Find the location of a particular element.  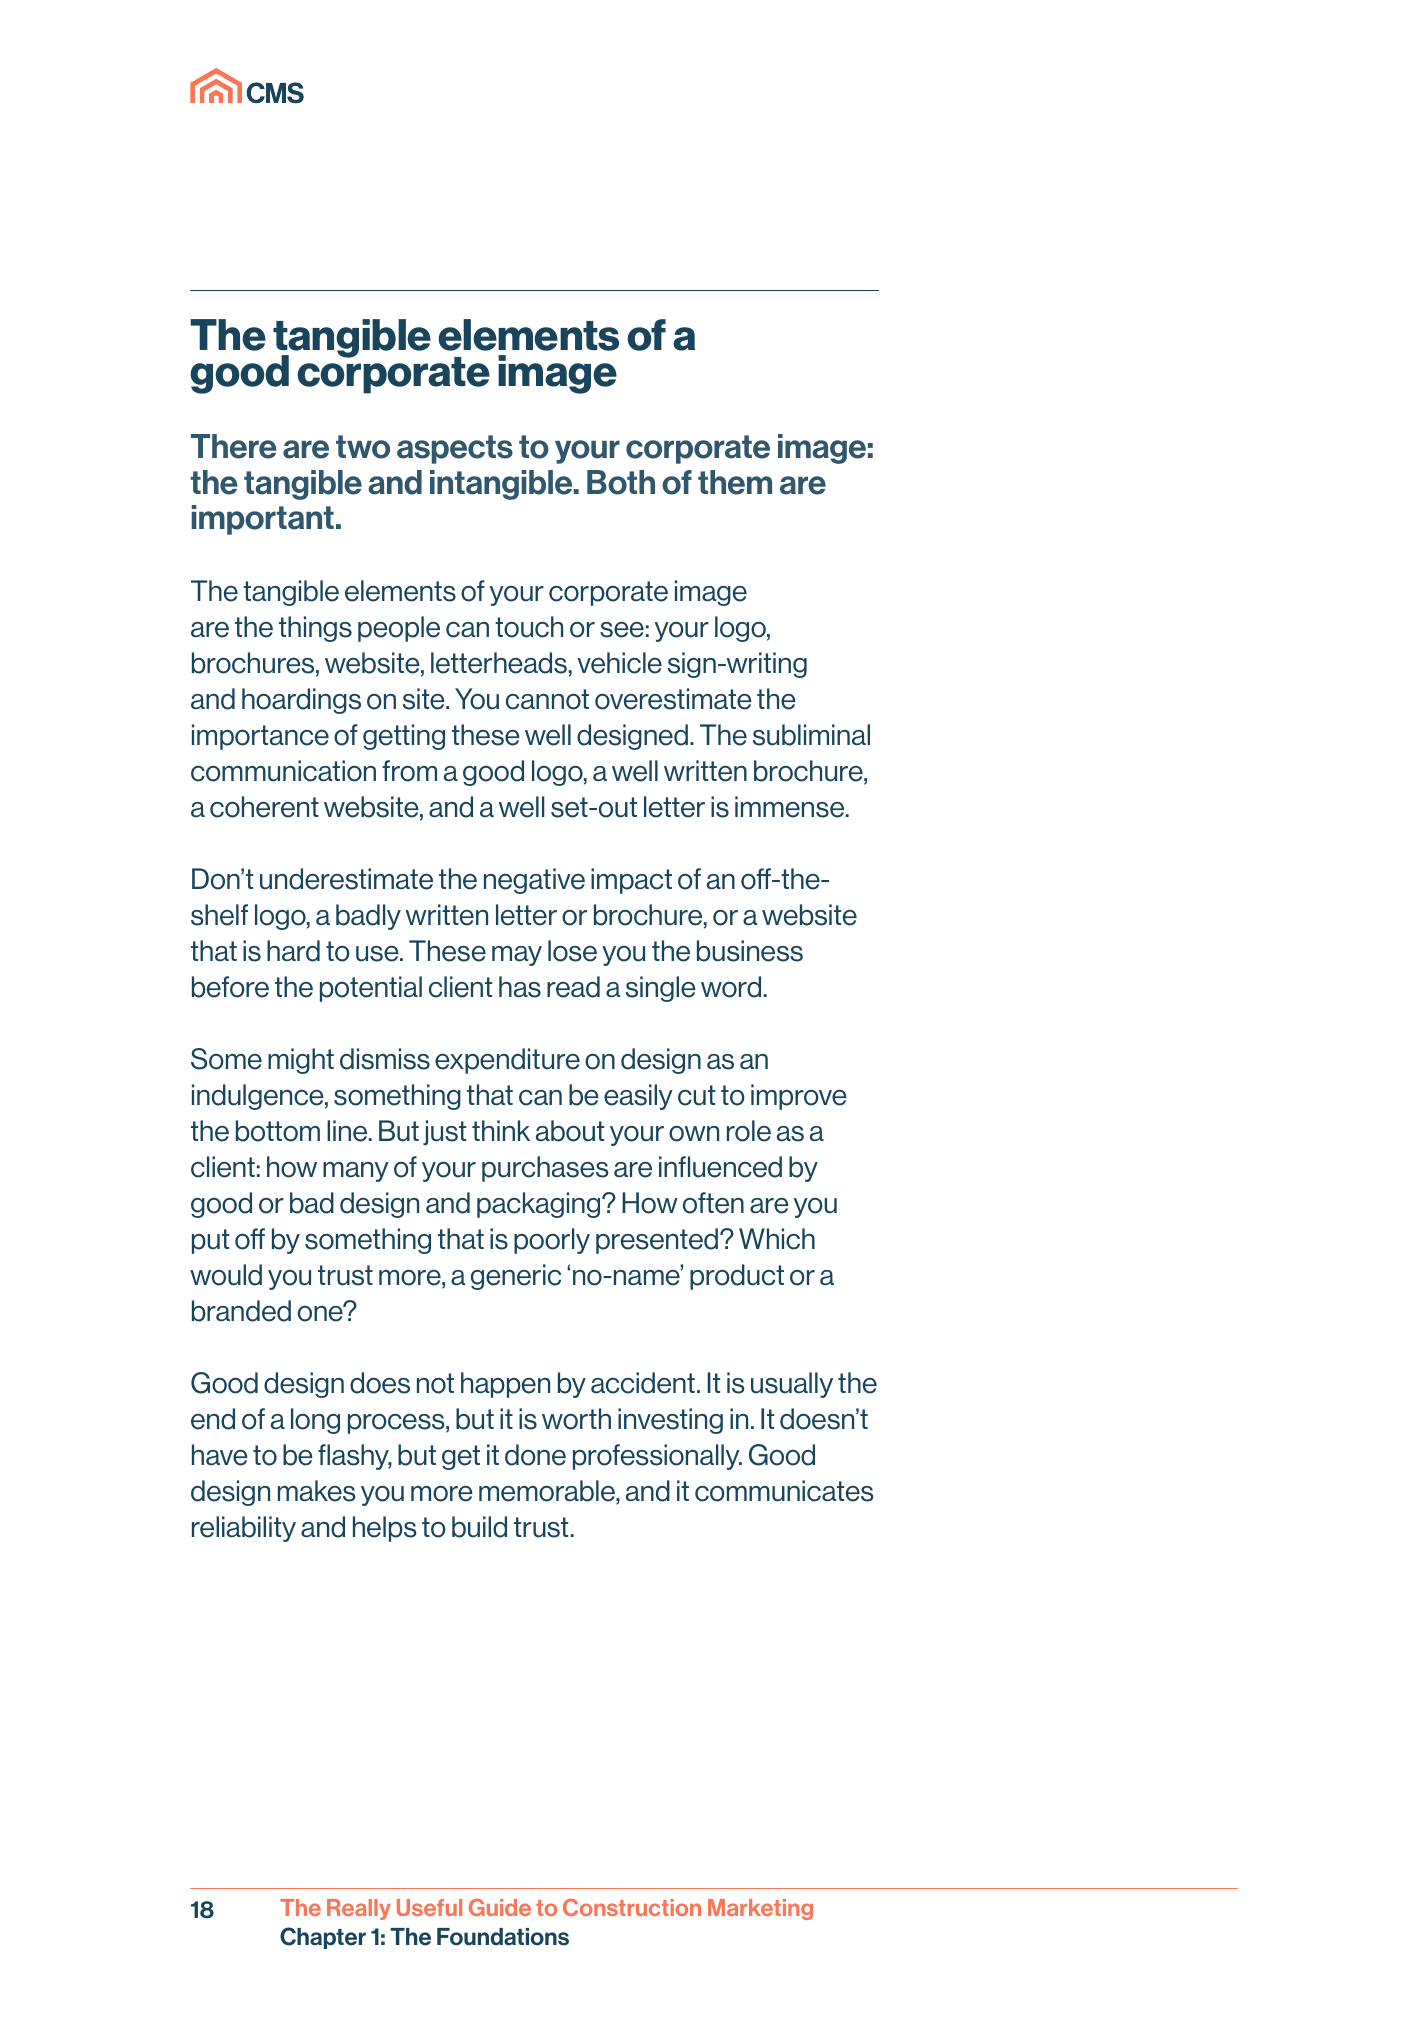

important is located at coordinates (263, 520).
